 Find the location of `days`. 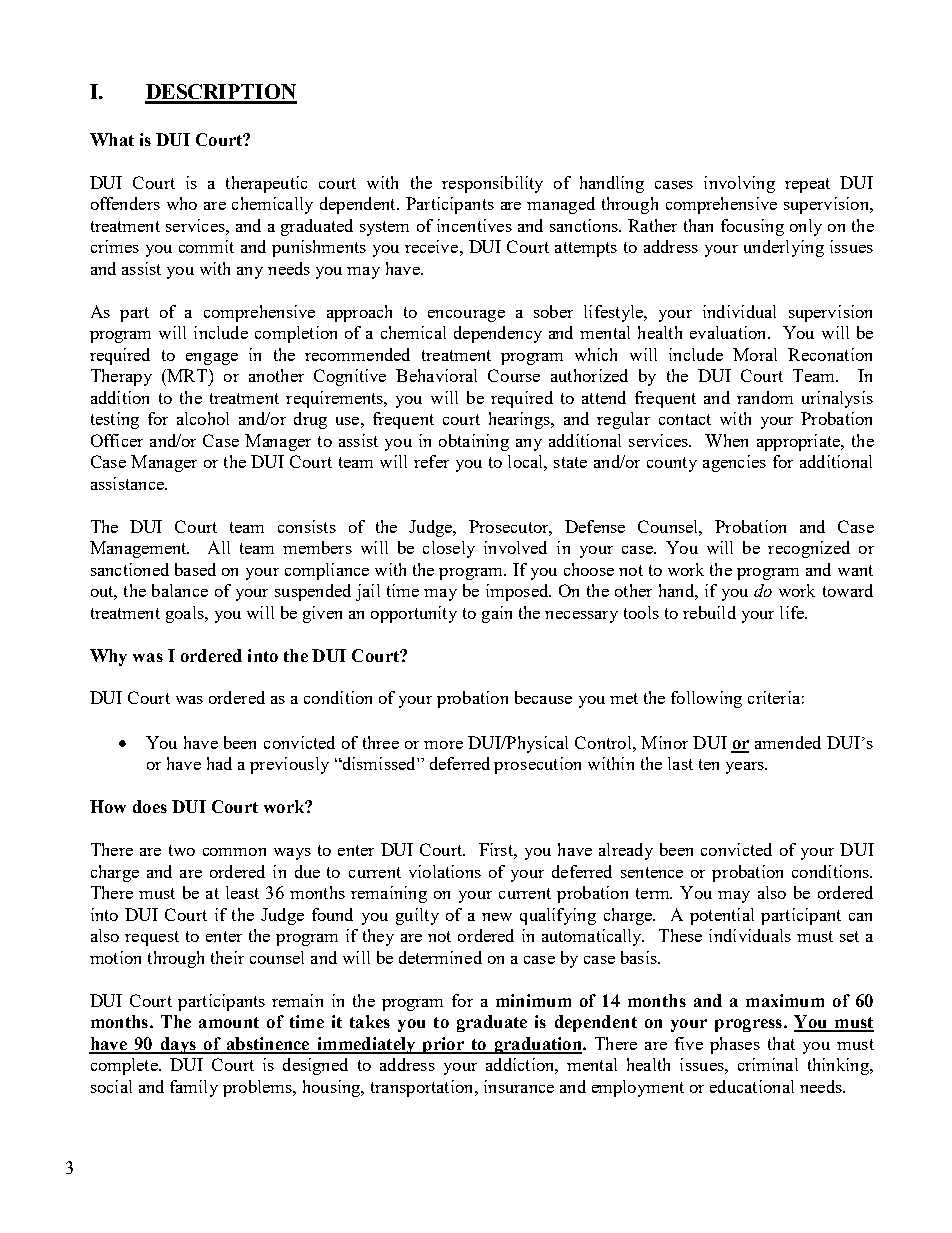

days is located at coordinates (178, 1045).
